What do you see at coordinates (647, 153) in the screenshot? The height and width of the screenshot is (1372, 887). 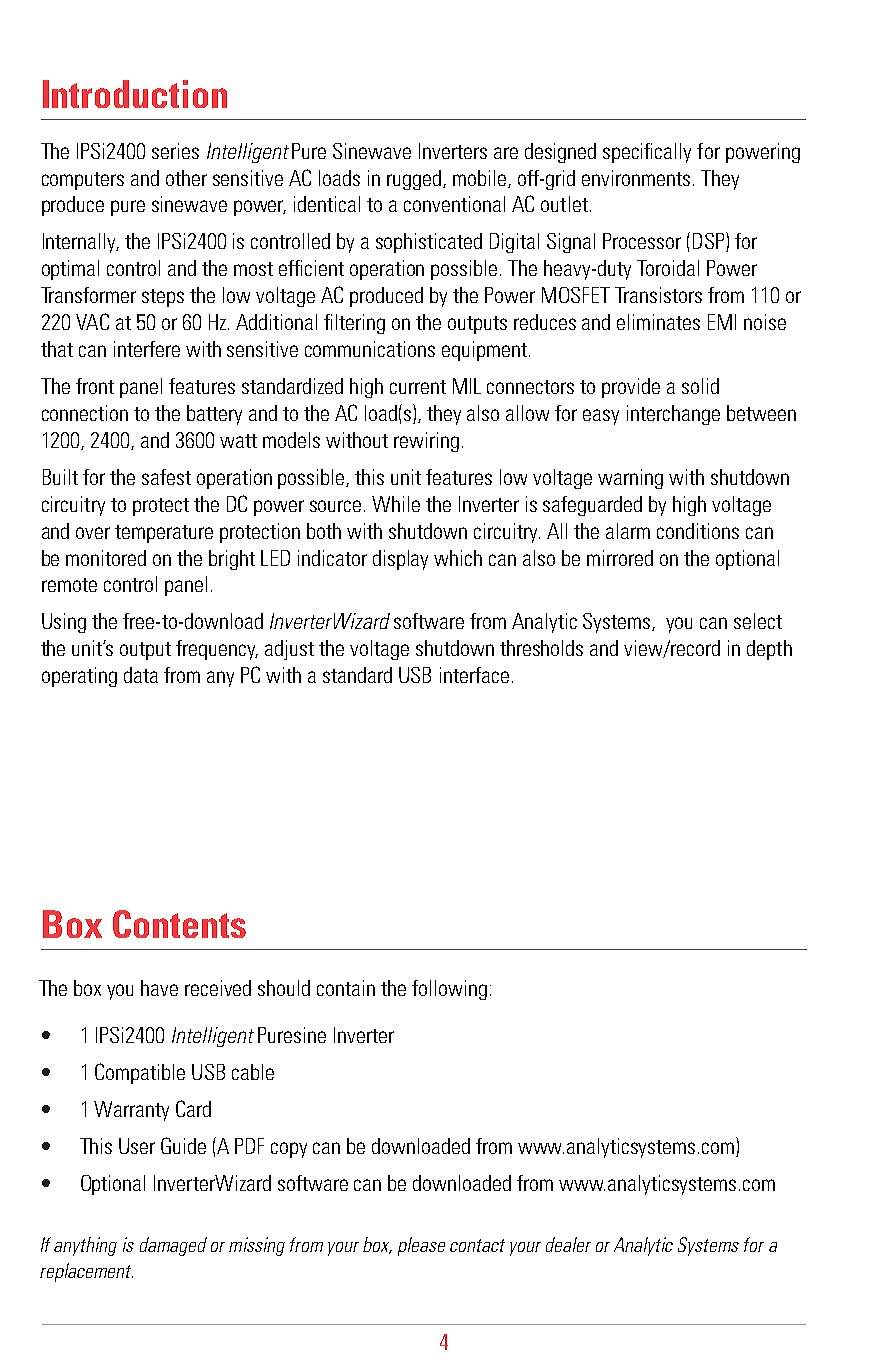 I see `specifically` at bounding box center [647, 153].
